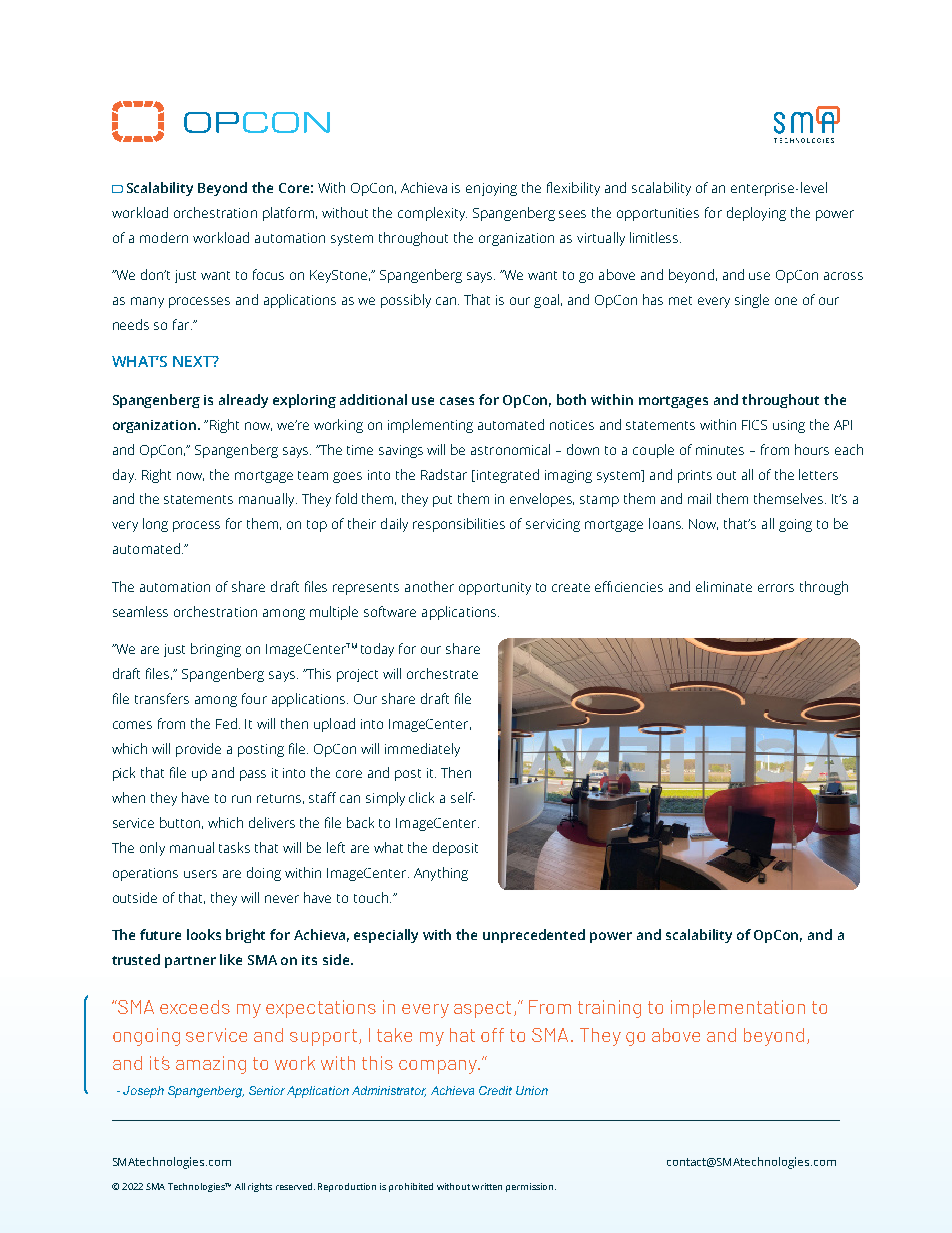 This screenshot has height=1233, width=952. I want to click on click, so click(421, 797).
